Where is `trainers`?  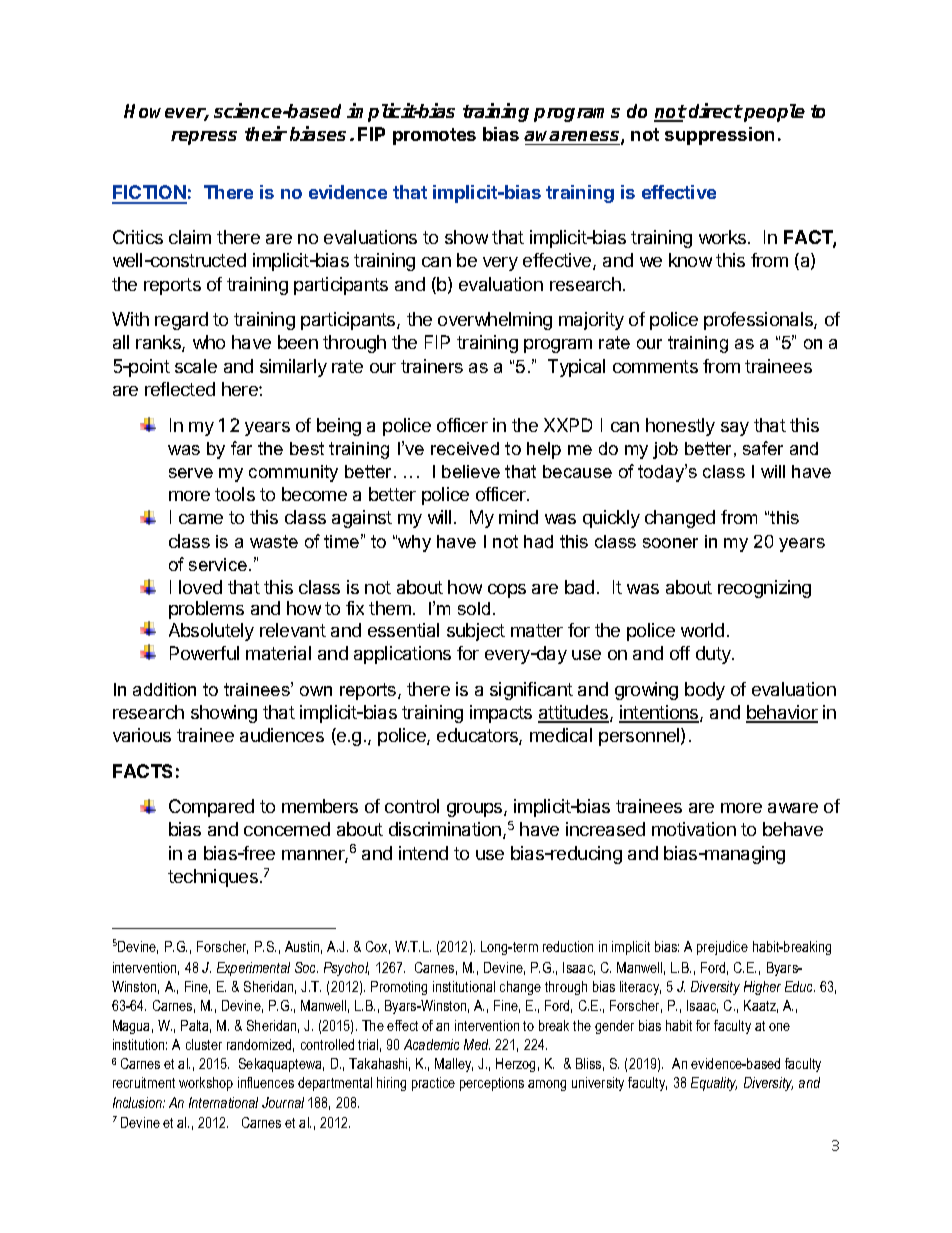
trainers is located at coordinates (432, 366).
